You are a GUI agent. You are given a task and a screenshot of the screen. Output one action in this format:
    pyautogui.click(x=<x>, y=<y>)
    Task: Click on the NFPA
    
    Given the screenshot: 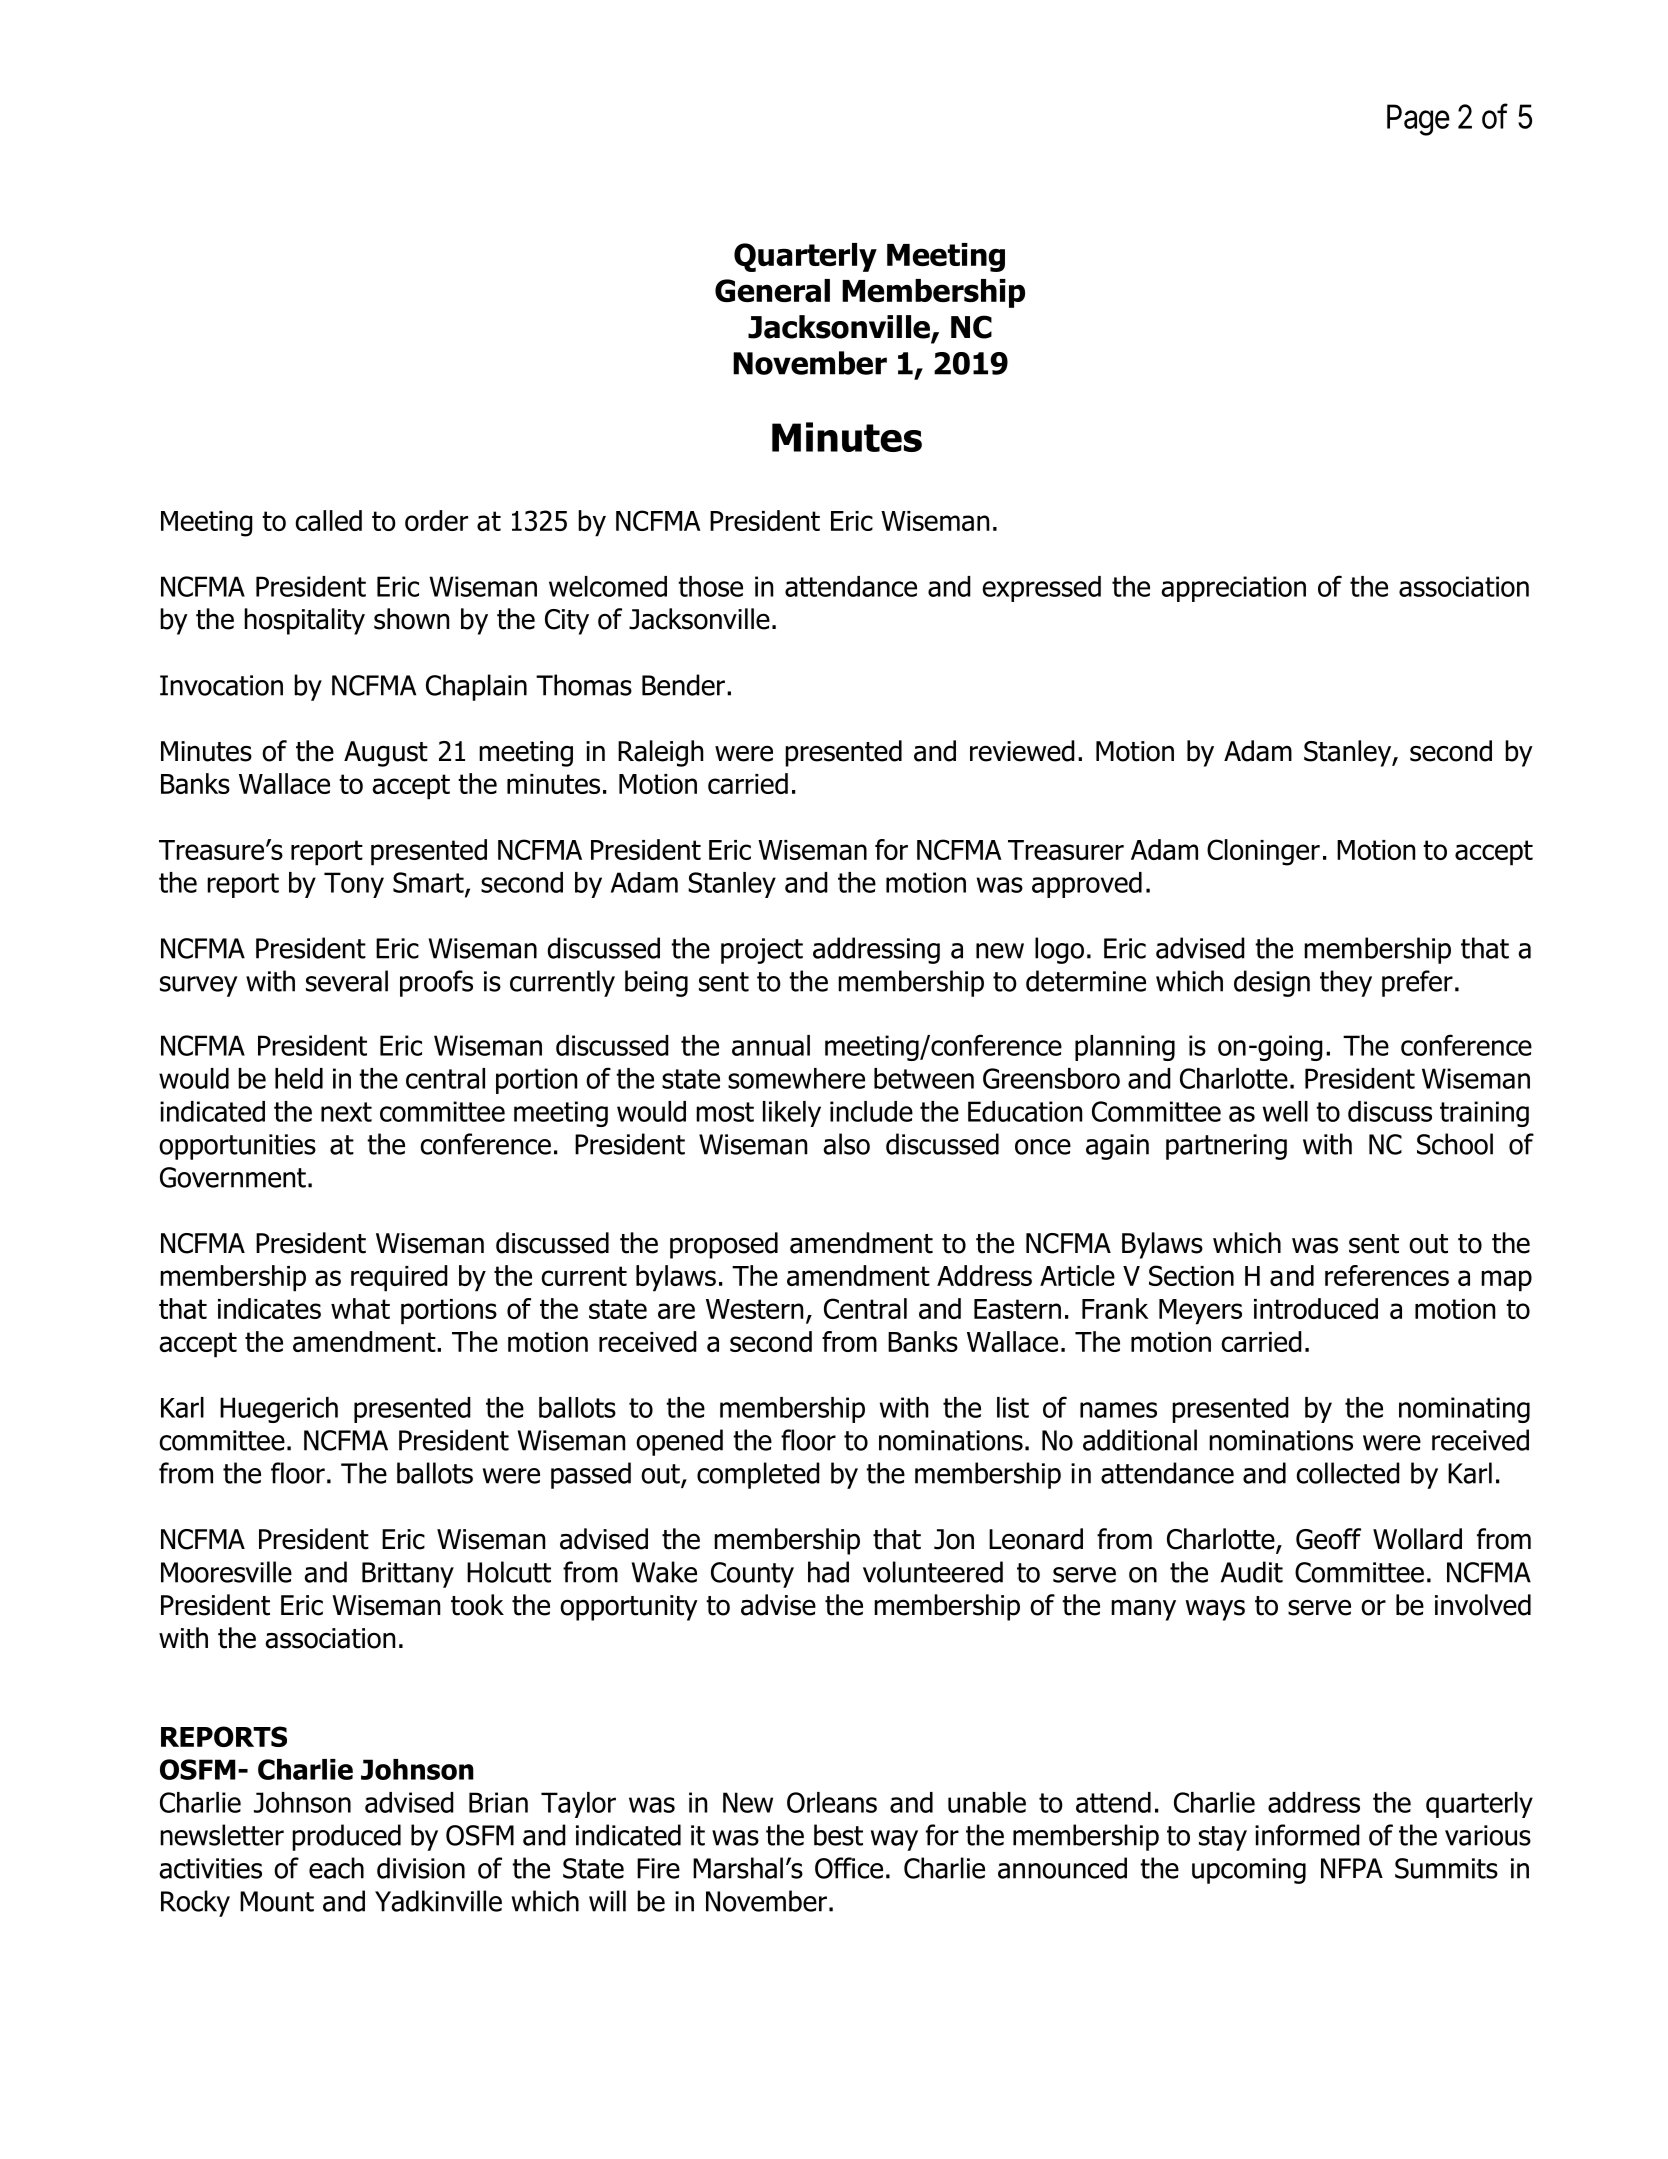 What is the action you would take?
    pyautogui.click(x=1352, y=1868)
